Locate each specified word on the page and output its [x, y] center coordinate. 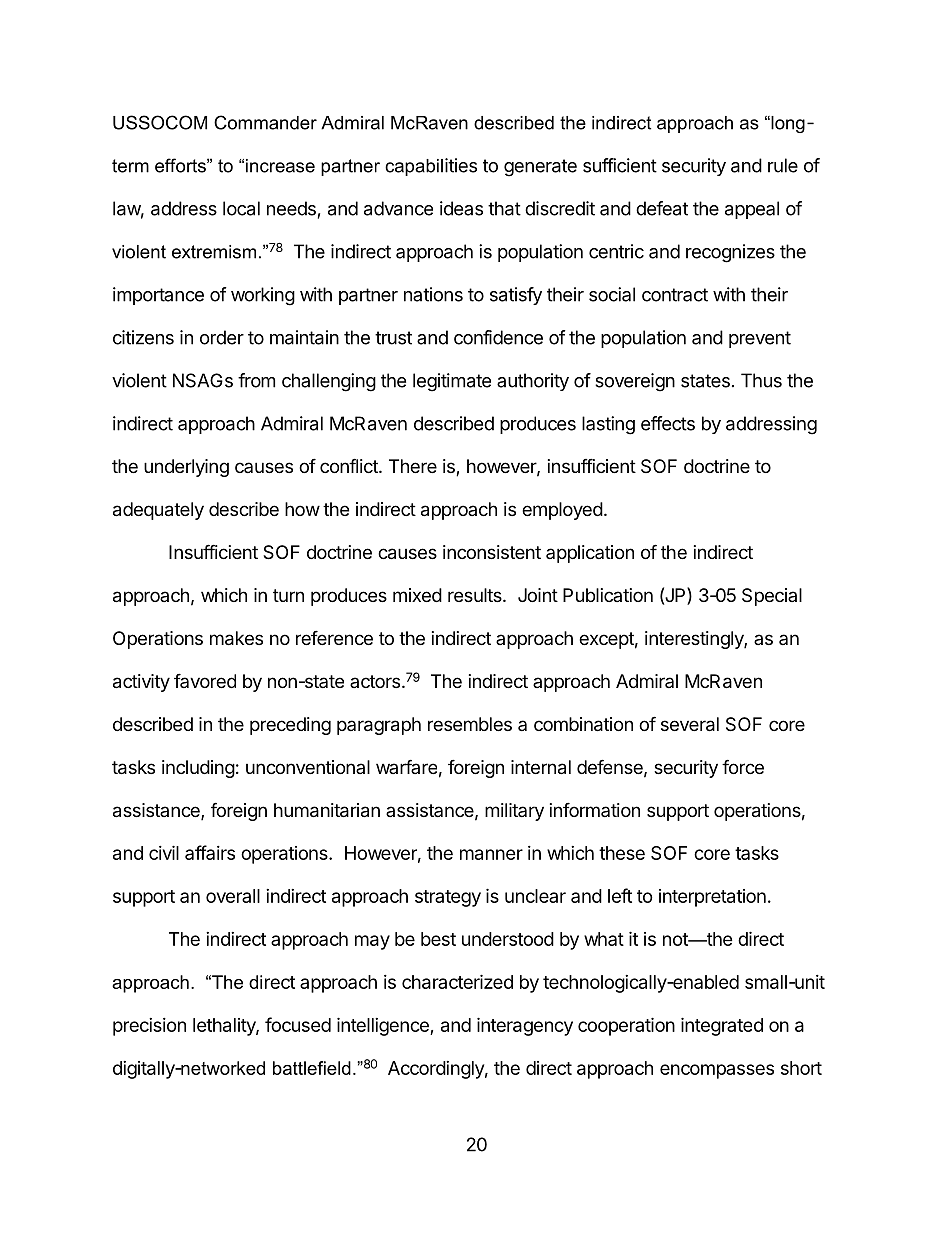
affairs [210, 852]
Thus [761, 380]
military [514, 812]
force [743, 766]
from [256, 380]
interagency [525, 1026]
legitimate [452, 382]
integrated [722, 1026]
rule [783, 165]
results [476, 595]
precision [149, 1027]
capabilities [431, 167]
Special [772, 597]
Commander [265, 122]
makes [236, 638]
